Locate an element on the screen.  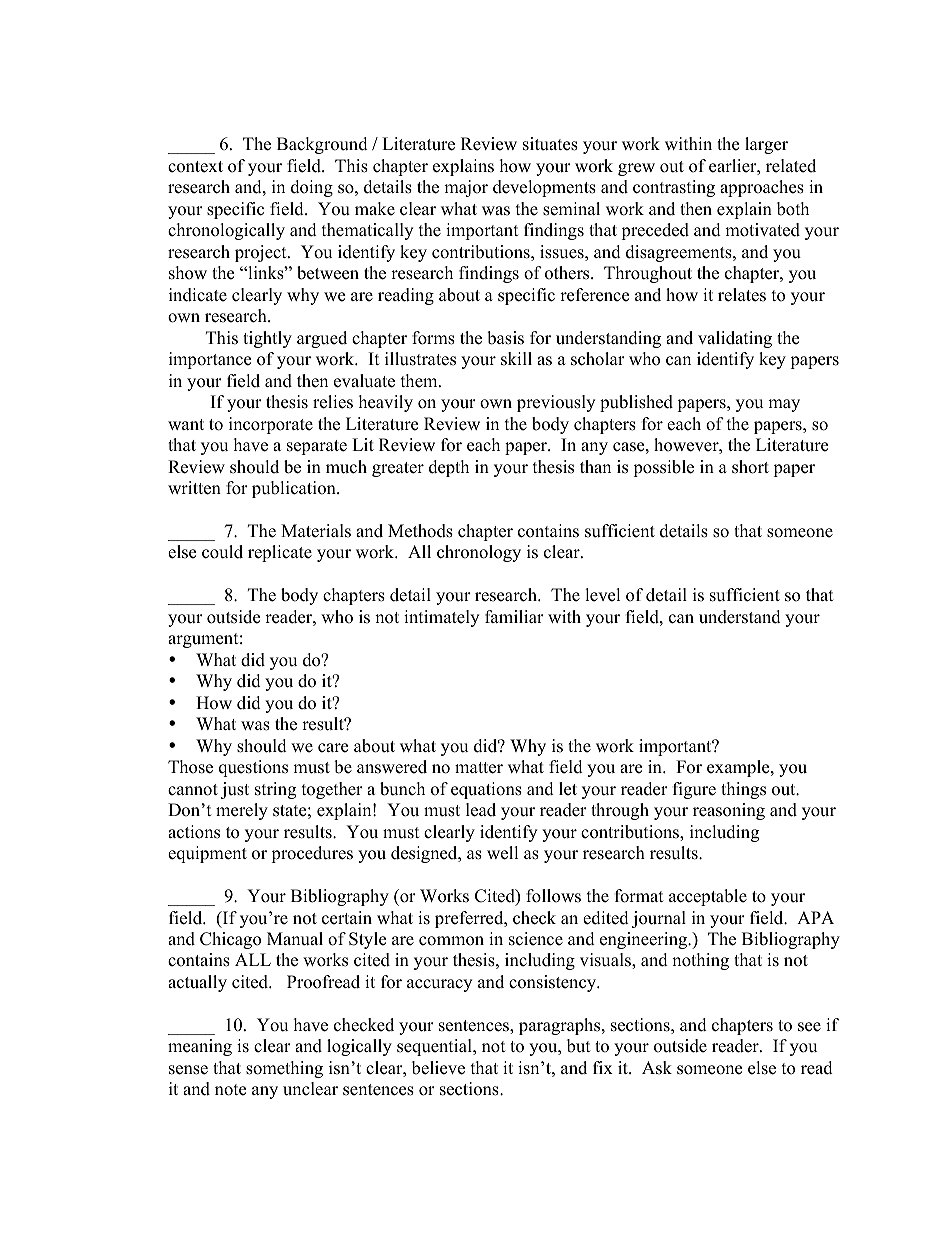
believe is located at coordinates (438, 1068).
